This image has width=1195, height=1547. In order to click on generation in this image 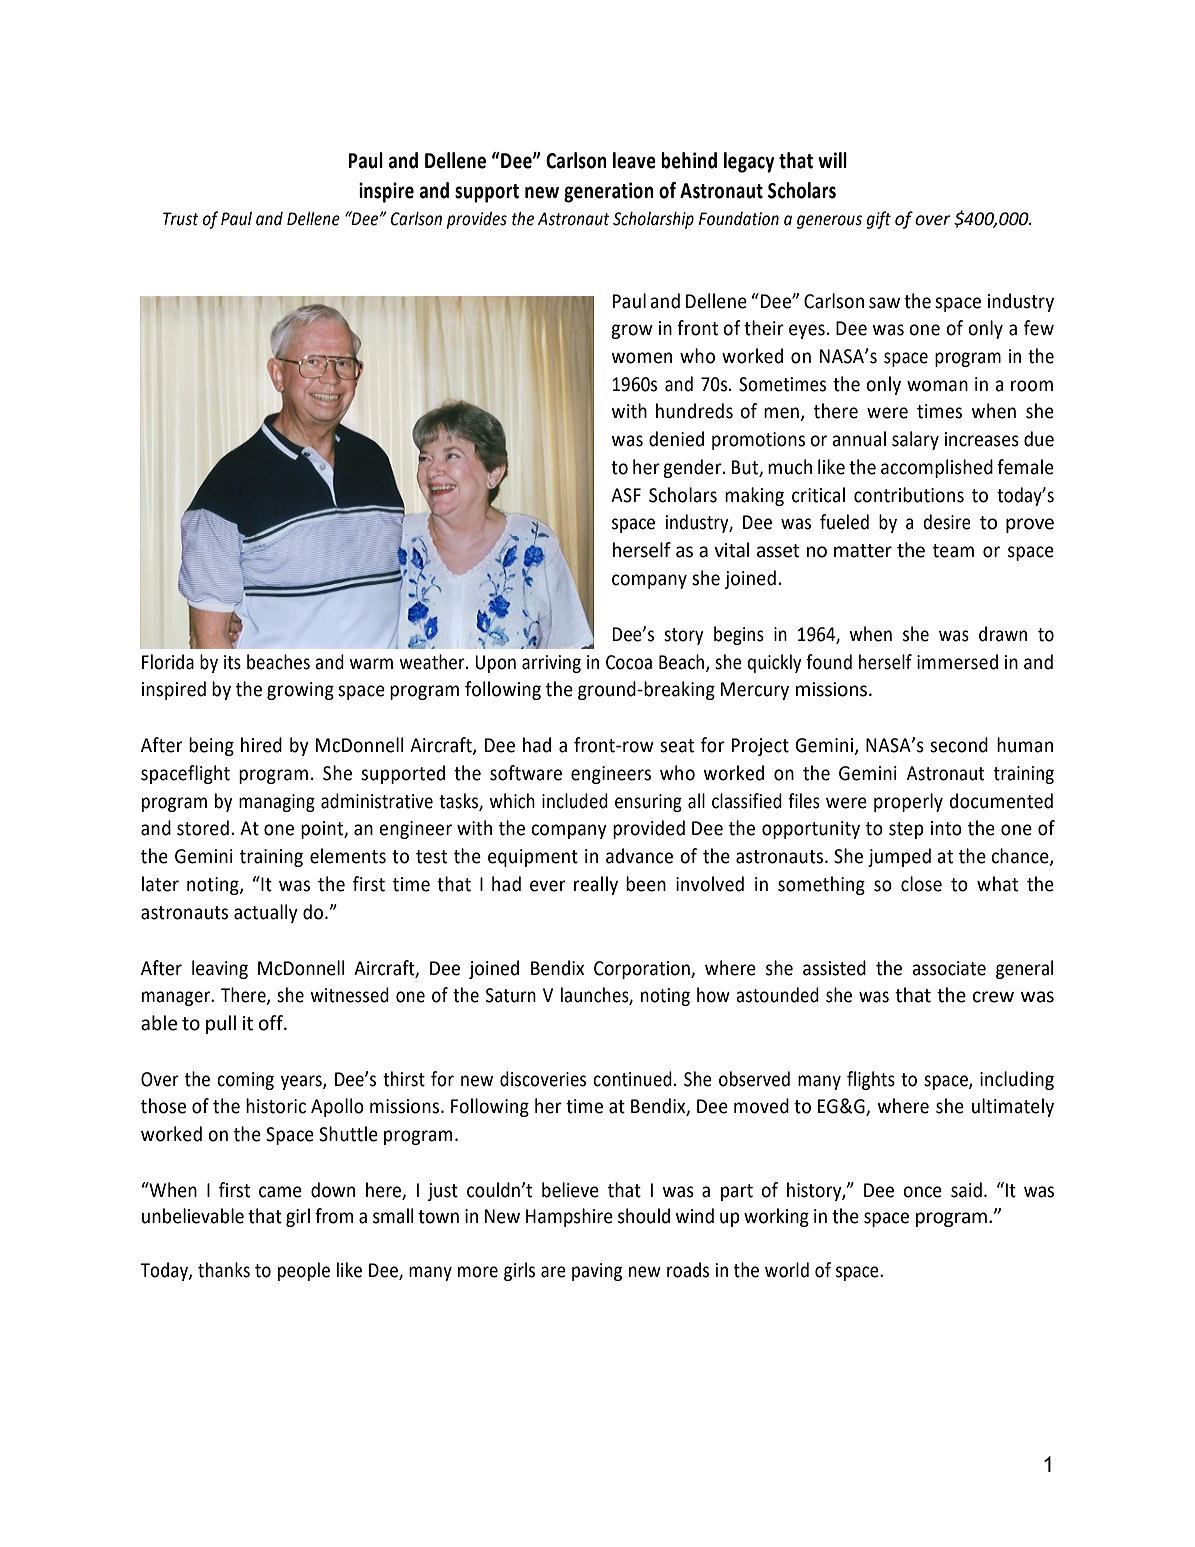, I will do `click(609, 192)`.
